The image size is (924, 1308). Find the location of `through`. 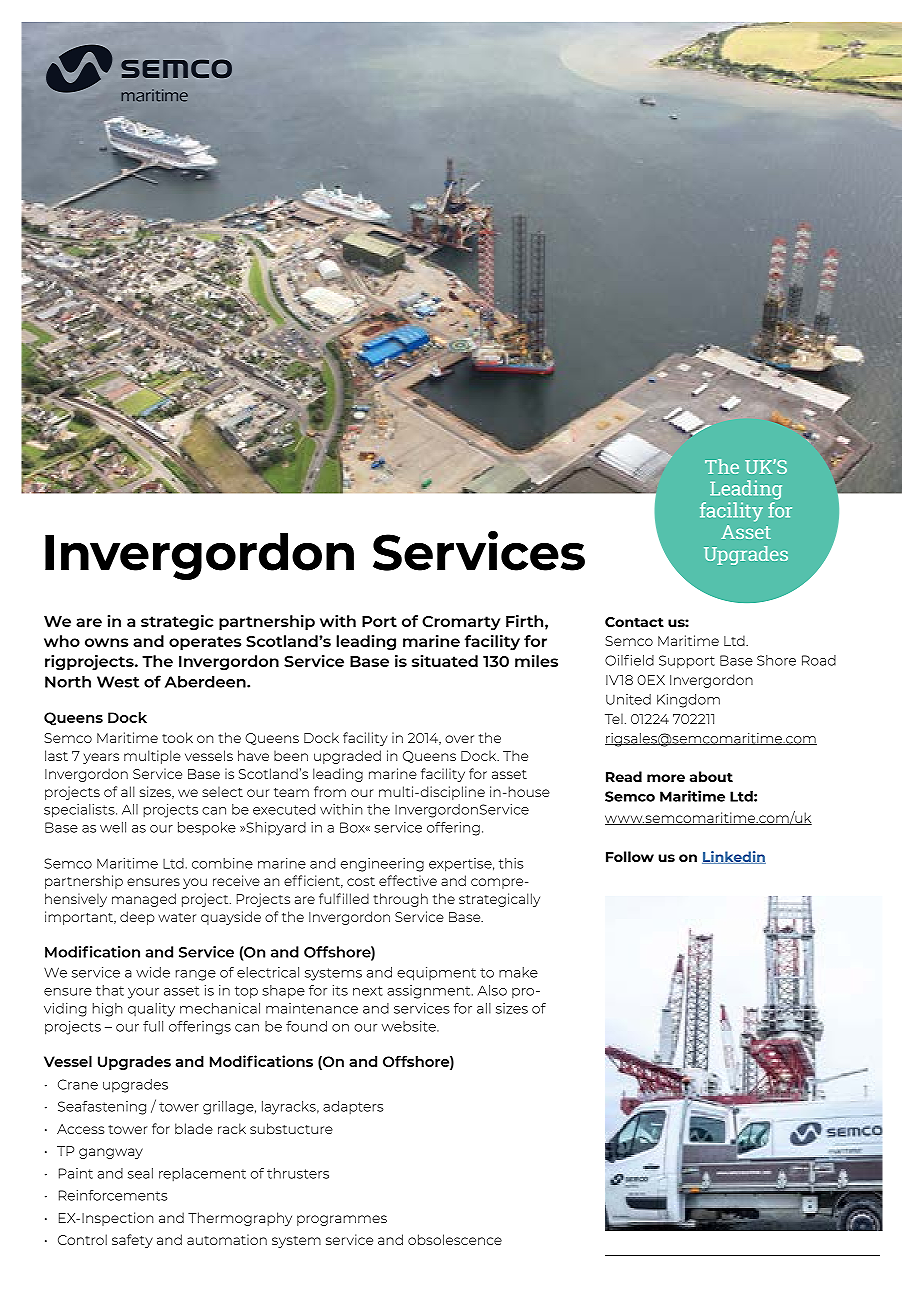

through is located at coordinates (400, 900).
